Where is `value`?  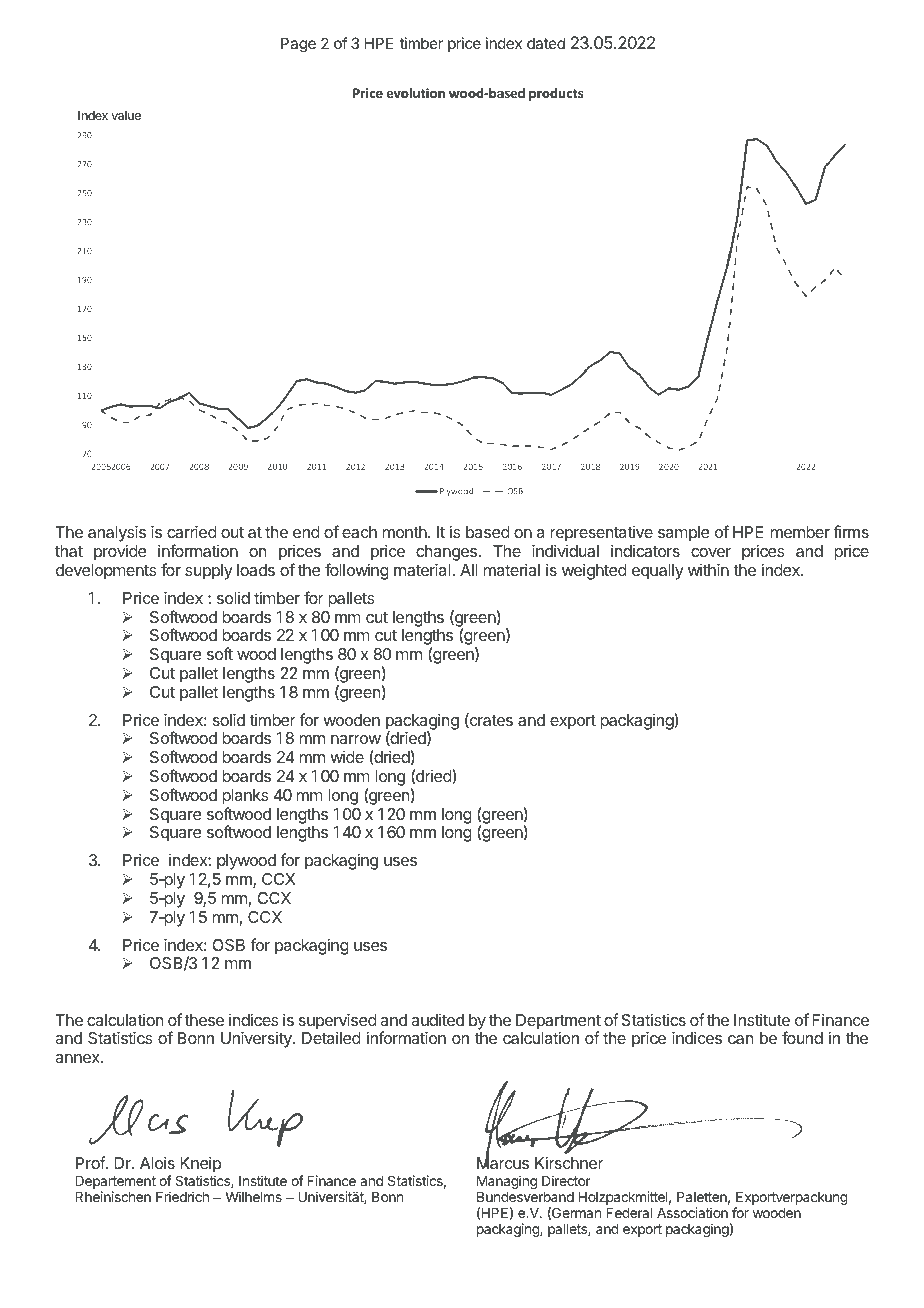 value is located at coordinates (126, 115).
